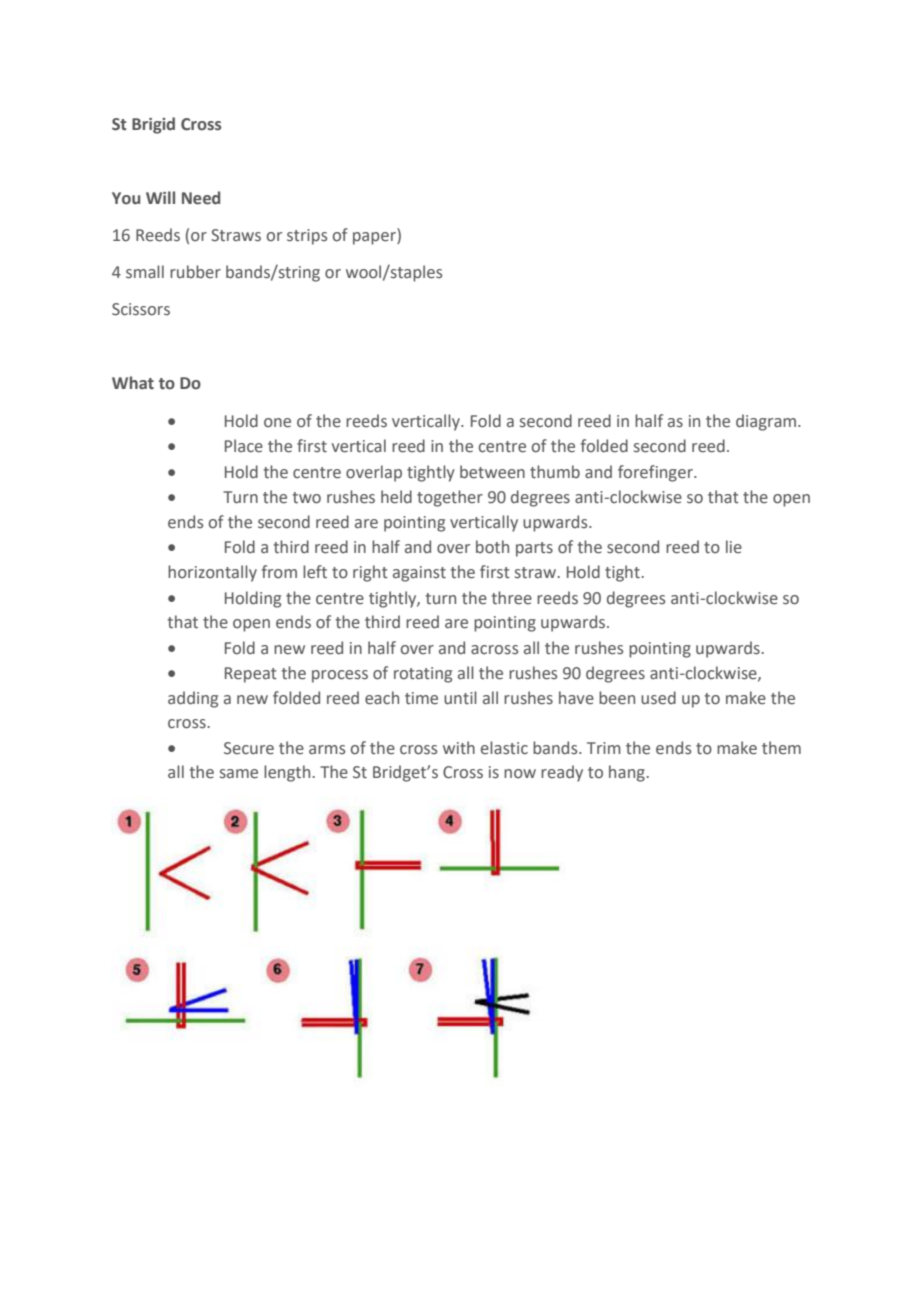 The image size is (924, 1308). I want to click on What, so click(133, 383).
